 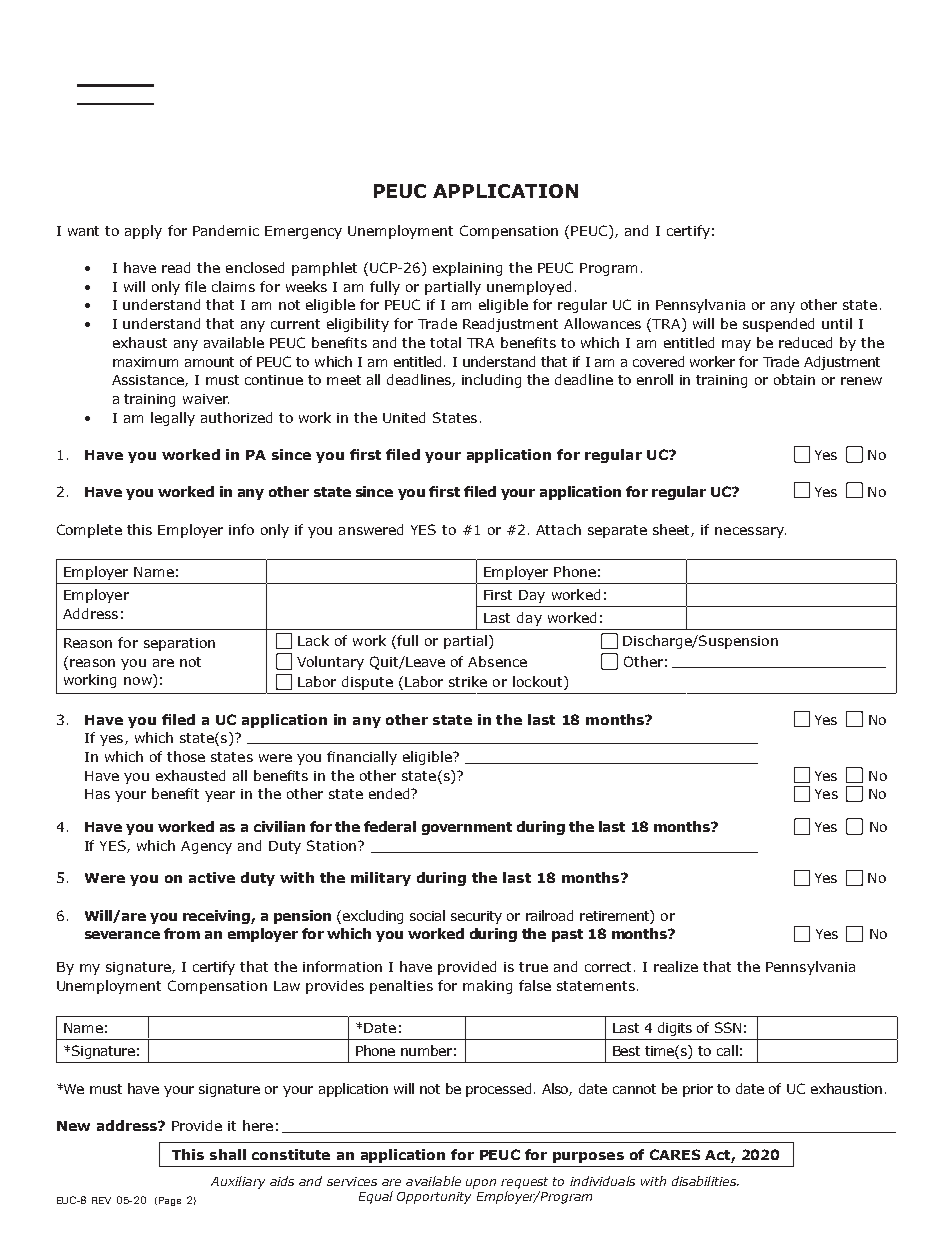 I want to click on upon, so click(x=481, y=1184).
